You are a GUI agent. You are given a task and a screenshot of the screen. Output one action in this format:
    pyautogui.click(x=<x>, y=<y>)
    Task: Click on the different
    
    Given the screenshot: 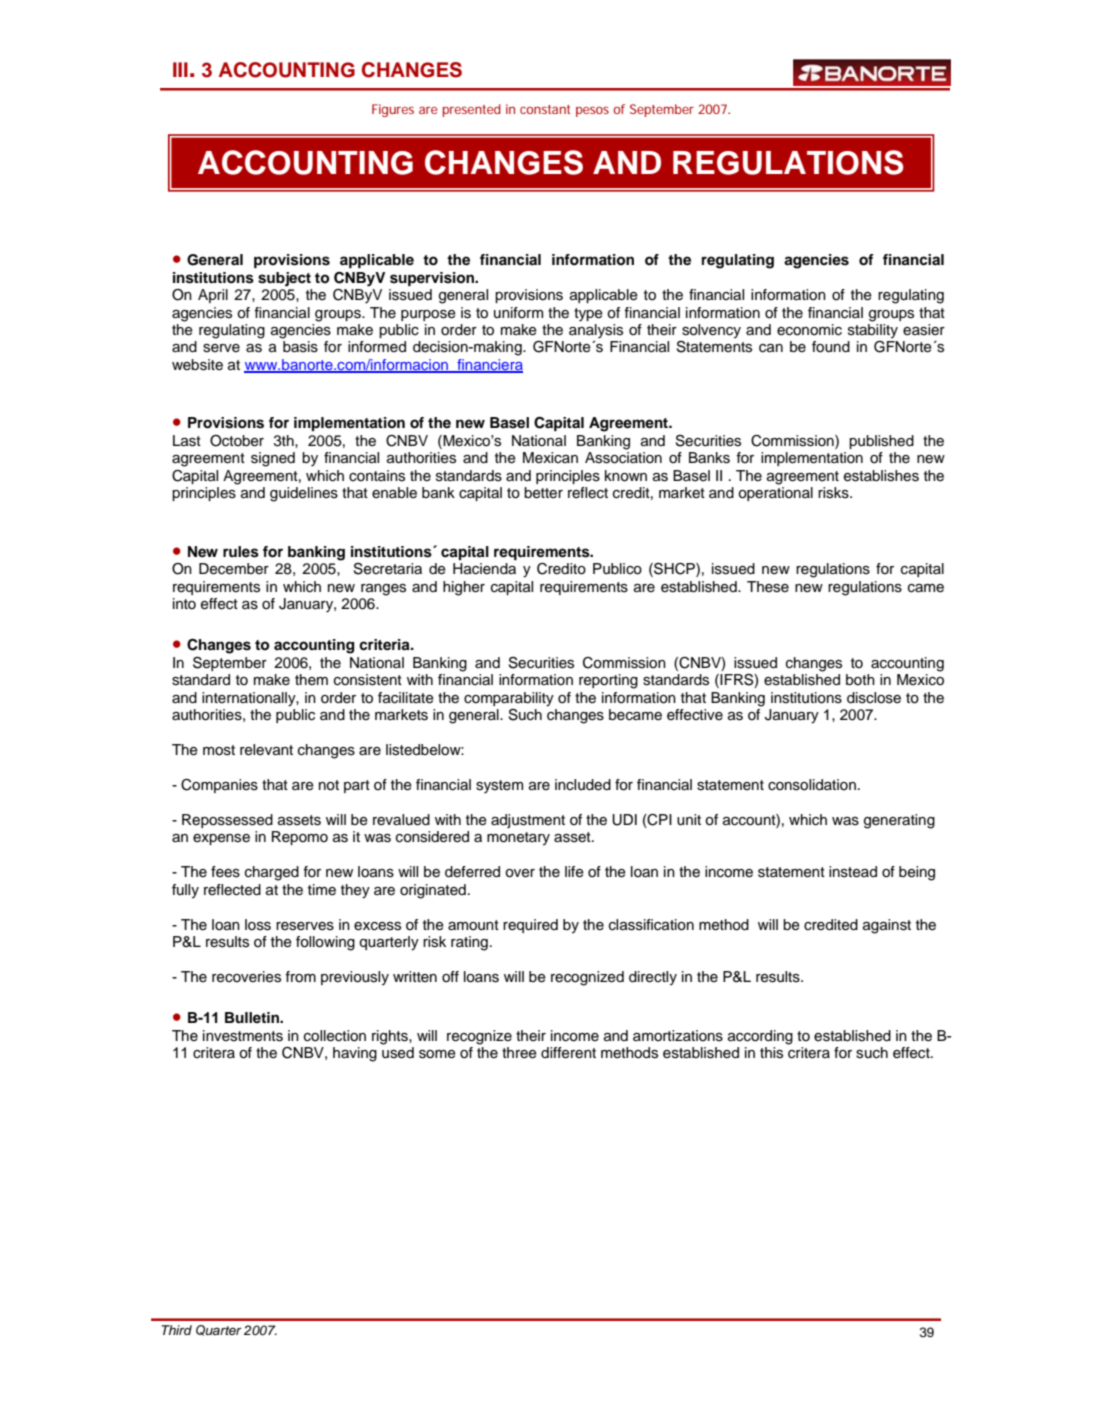 What is the action you would take?
    pyautogui.click(x=568, y=1053)
